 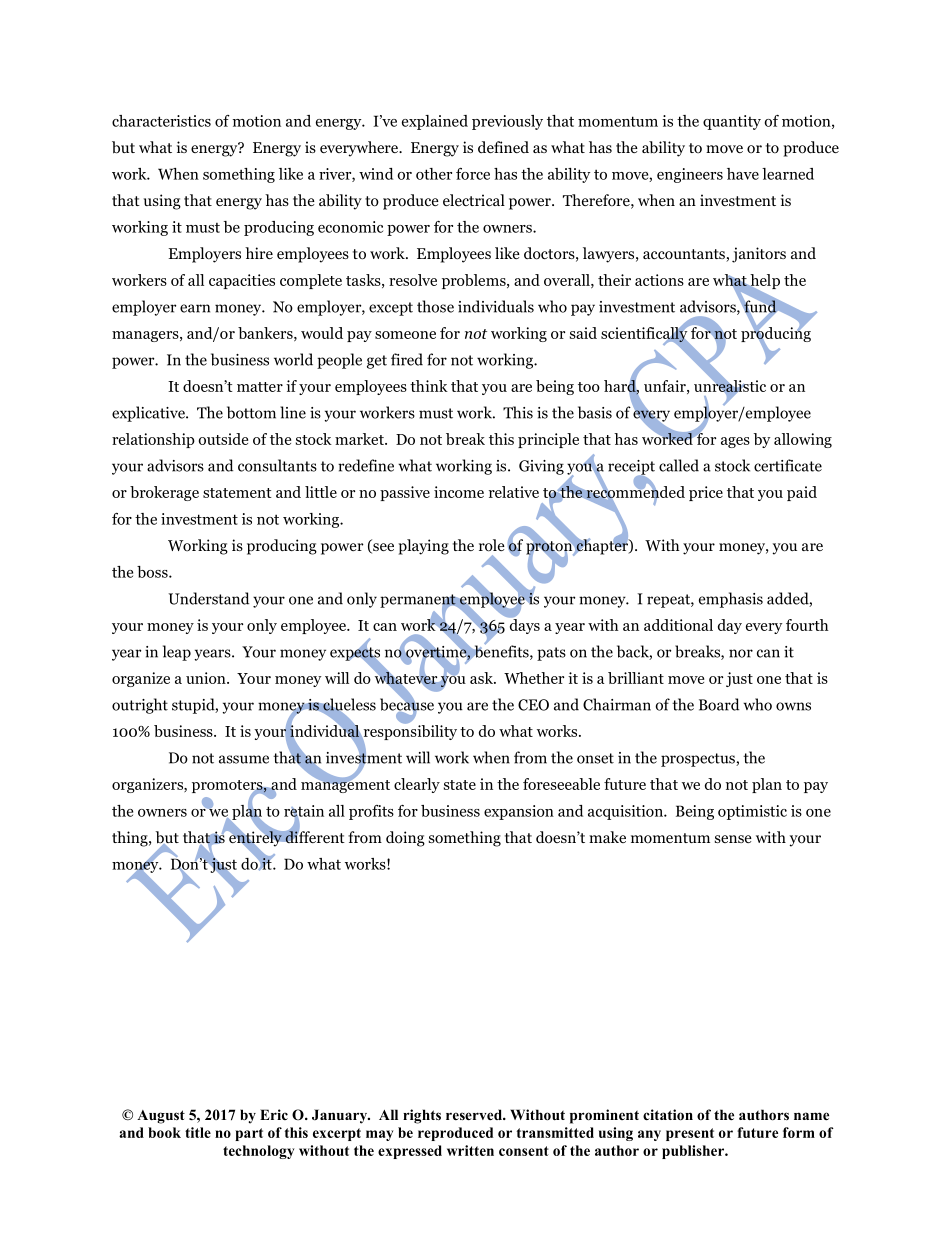 I want to click on sense, so click(x=733, y=839).
